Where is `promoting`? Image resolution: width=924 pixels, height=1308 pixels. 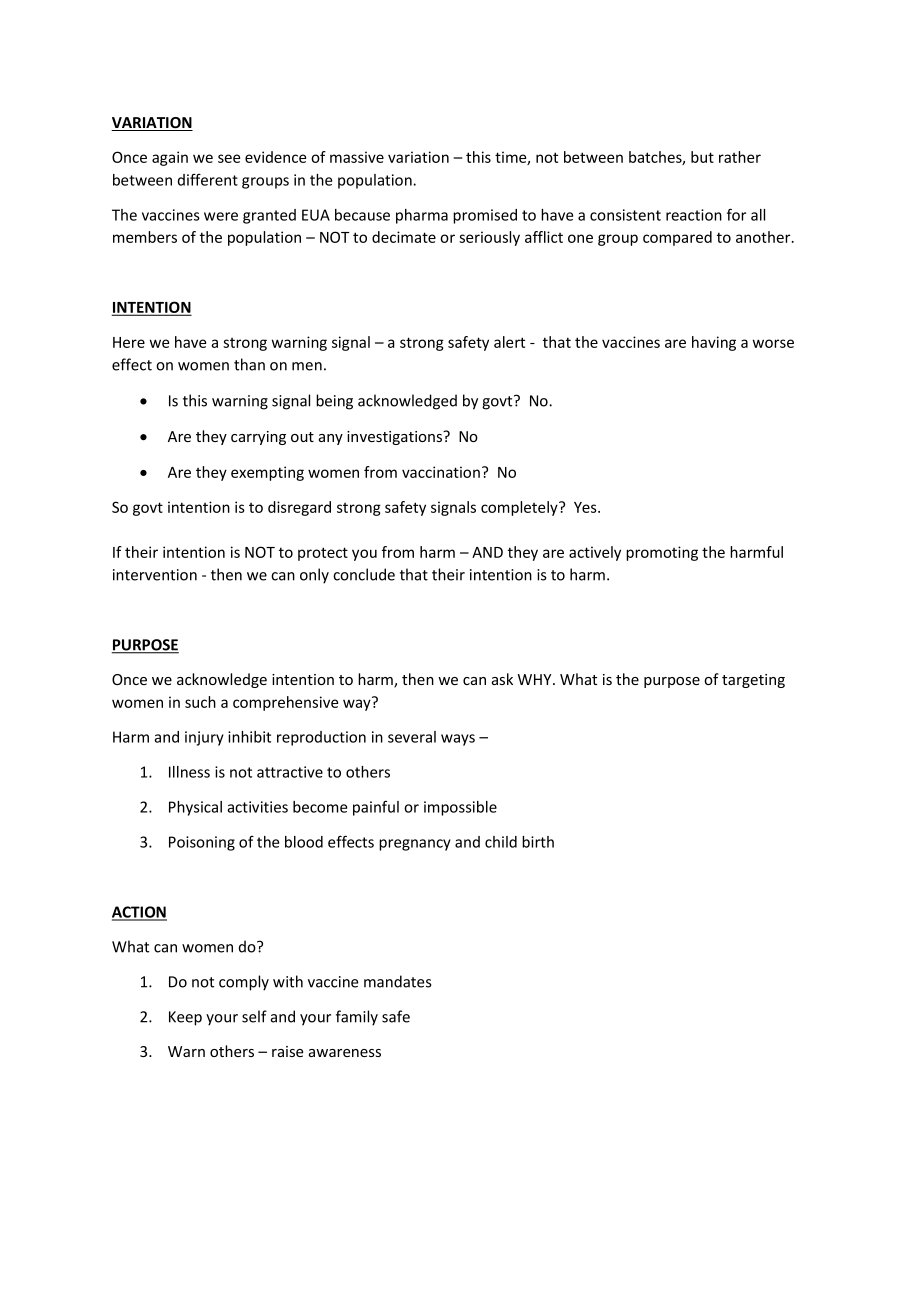
promoting is located at coordinates (662, 553).
